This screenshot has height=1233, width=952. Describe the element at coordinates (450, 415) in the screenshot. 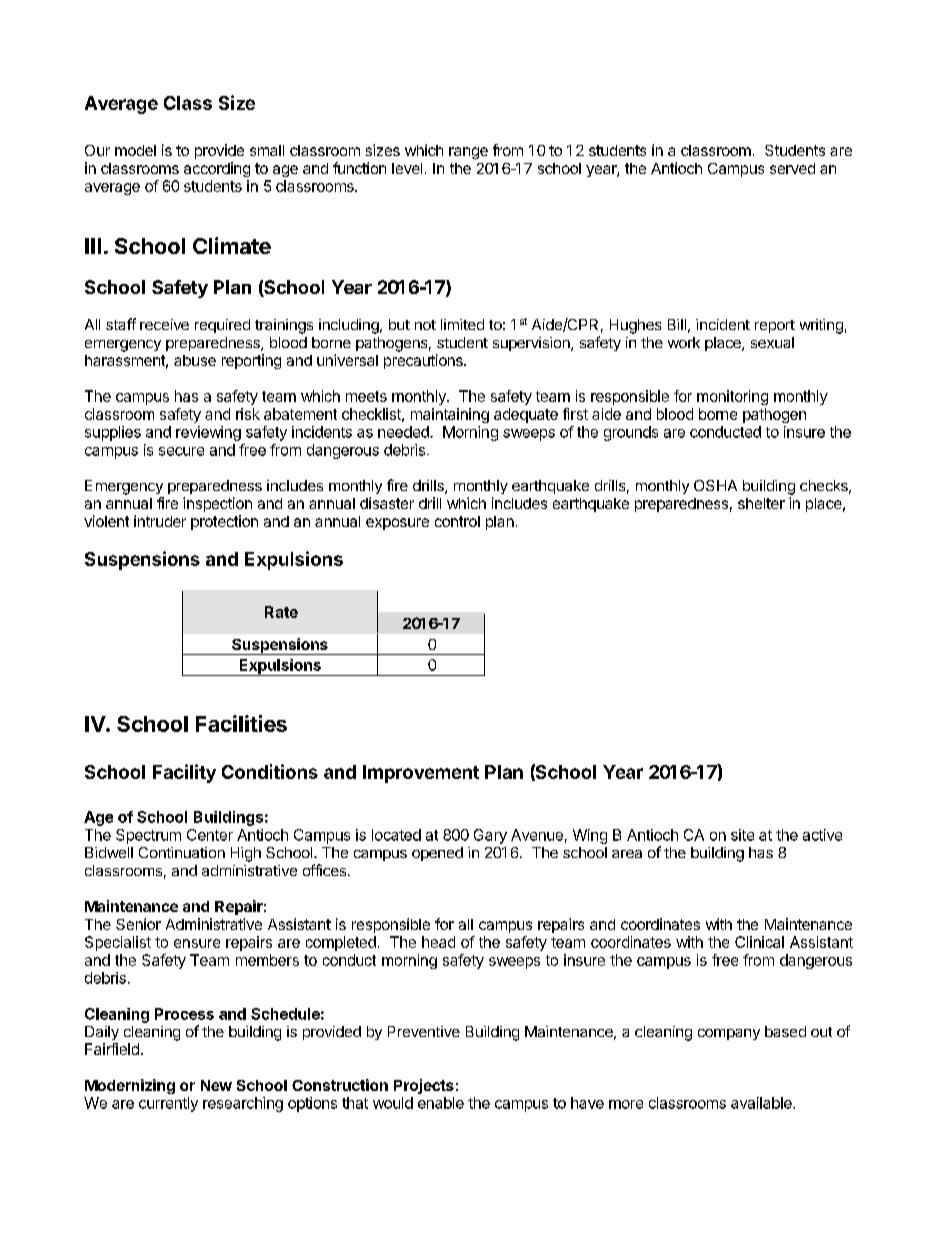

I see `maintaining` at that location.
